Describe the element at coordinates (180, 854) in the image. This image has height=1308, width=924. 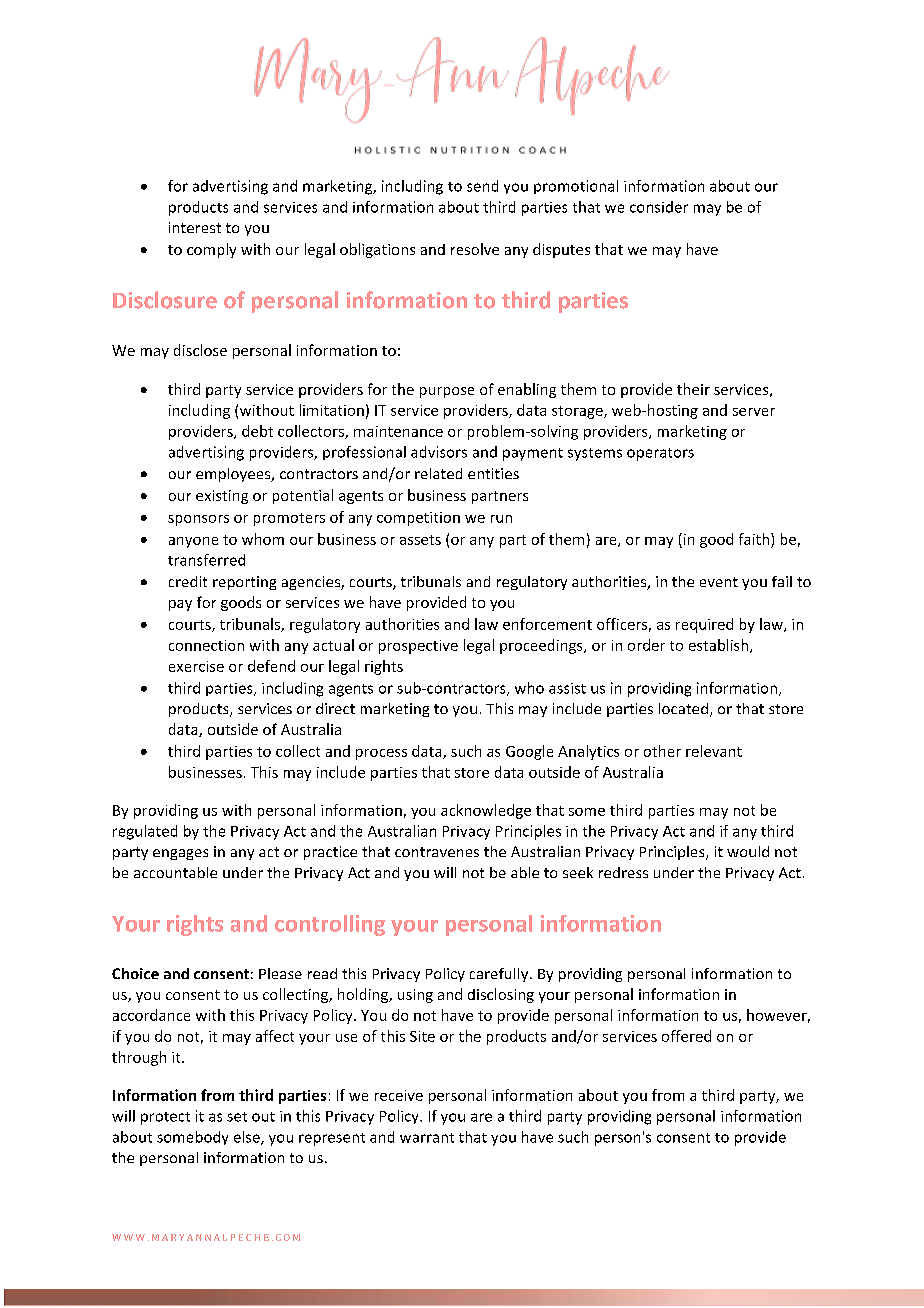
I see `engages` at that location.
